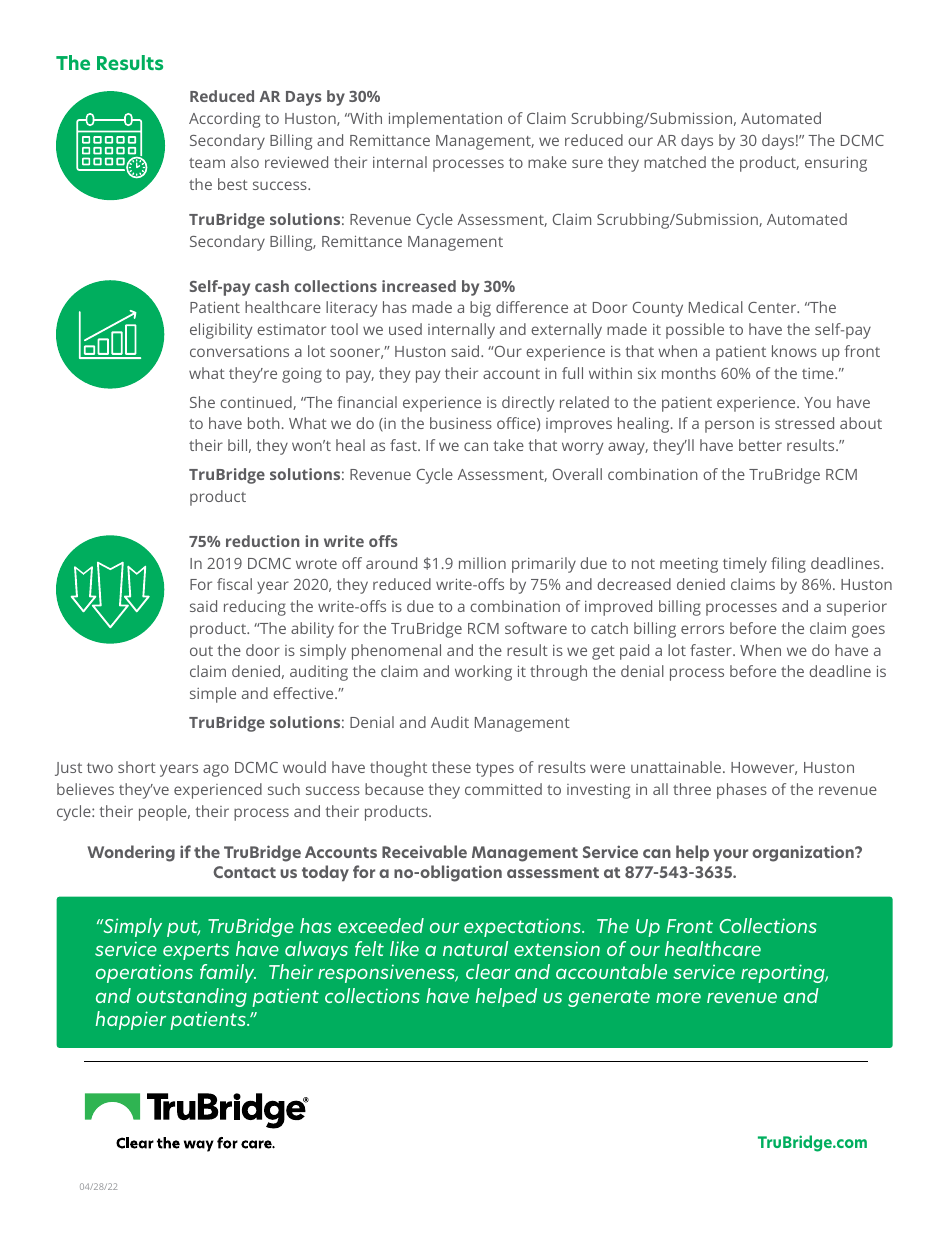 This screenshot has width=952, height=1233. I want to click on million, so click(482, 563).
